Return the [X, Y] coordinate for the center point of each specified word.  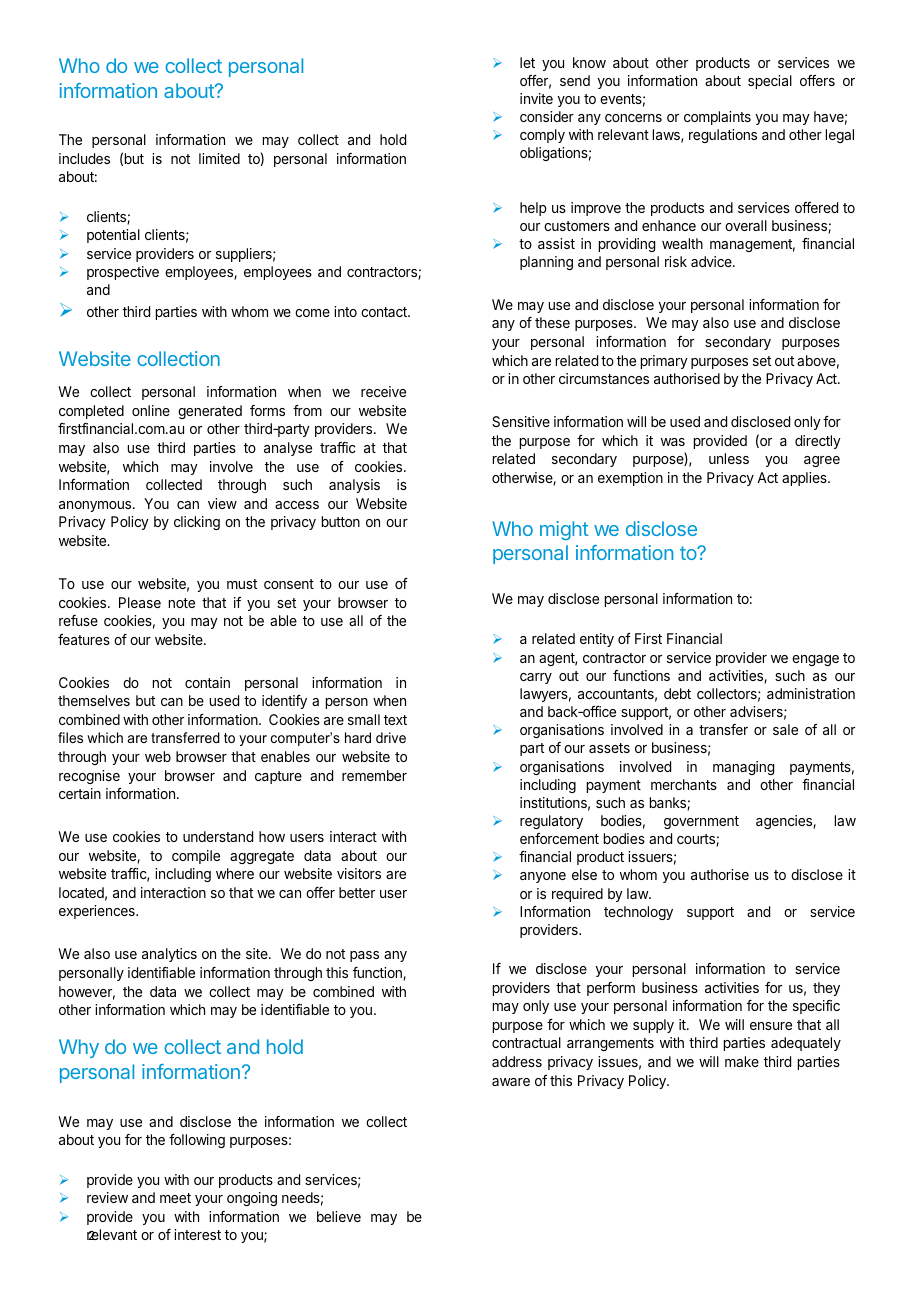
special [770, 82]
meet [175, 1198]
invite [536, 98]
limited [219, 158]
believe [339, 1216]
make [742, 1061]
